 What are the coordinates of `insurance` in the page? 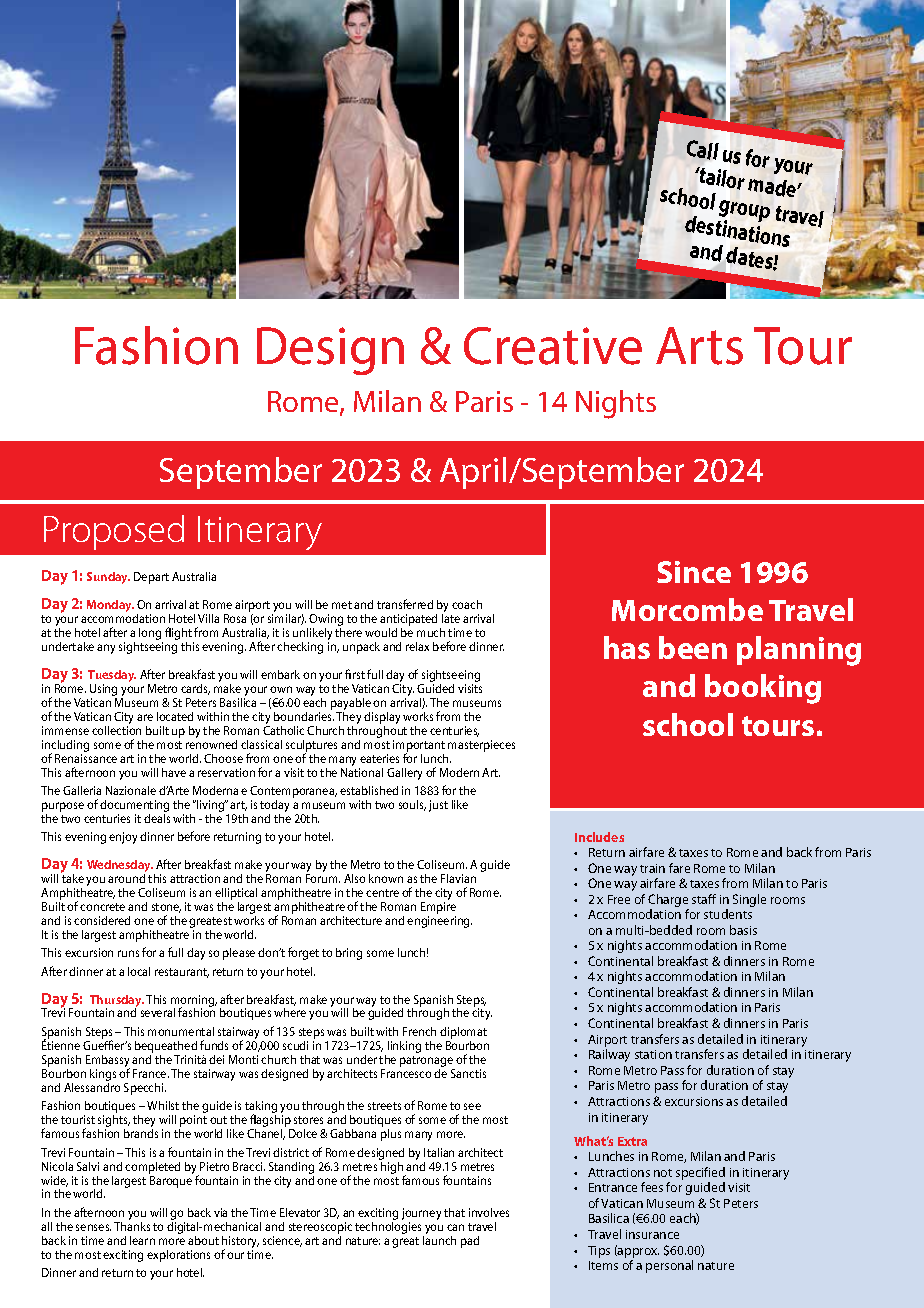 It's located at (652, 1234).
